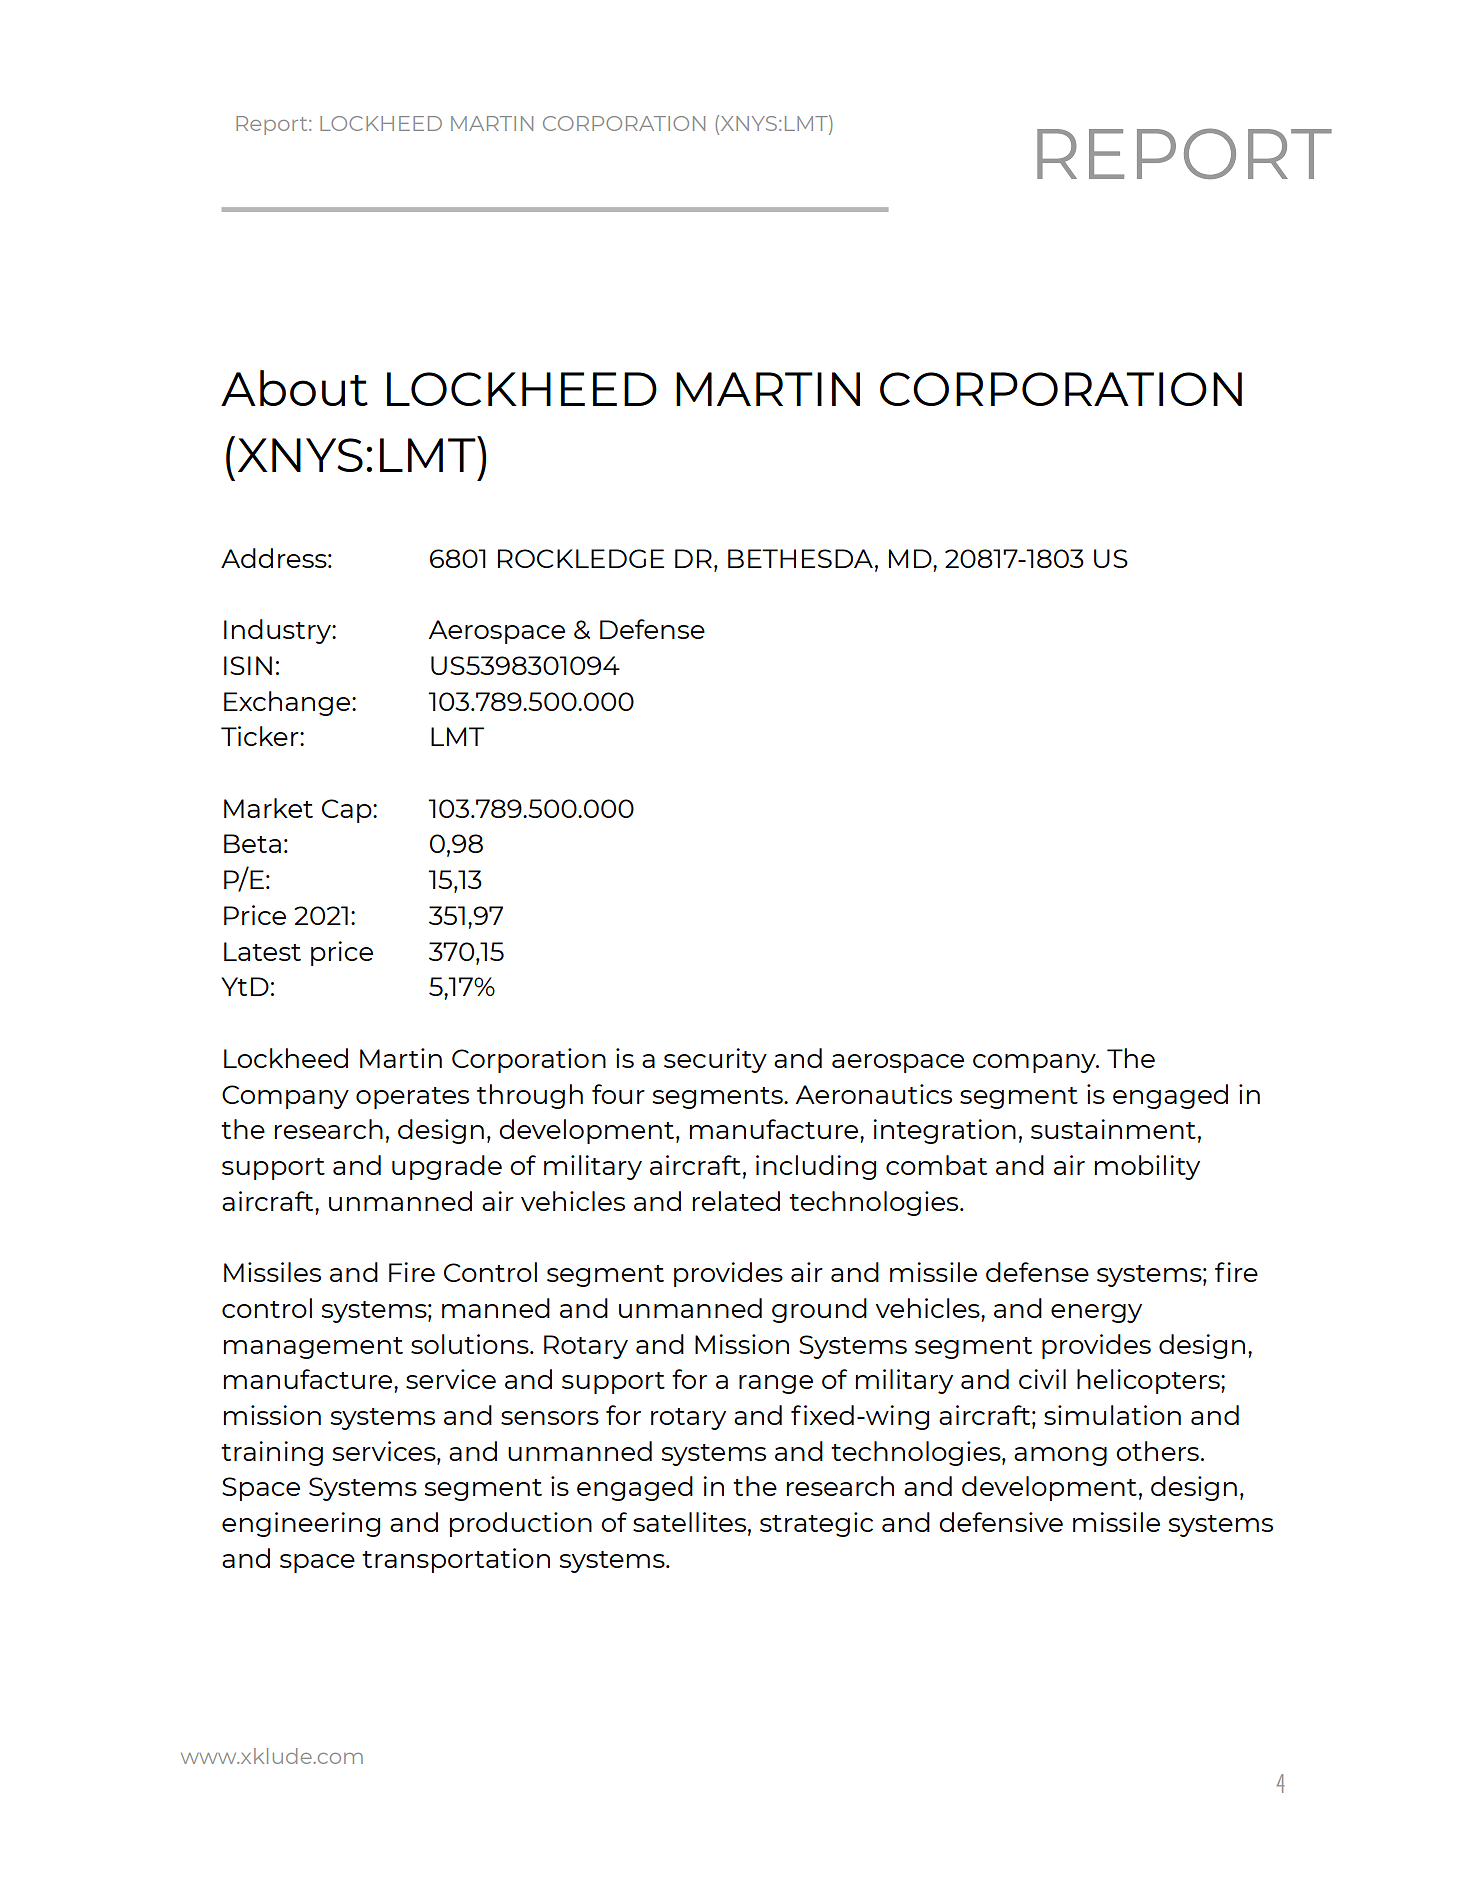  What do you see at coordinates (1113, 1129) in the screenshot?
I see `sustainment` at bounding box center [1113, 1129].
